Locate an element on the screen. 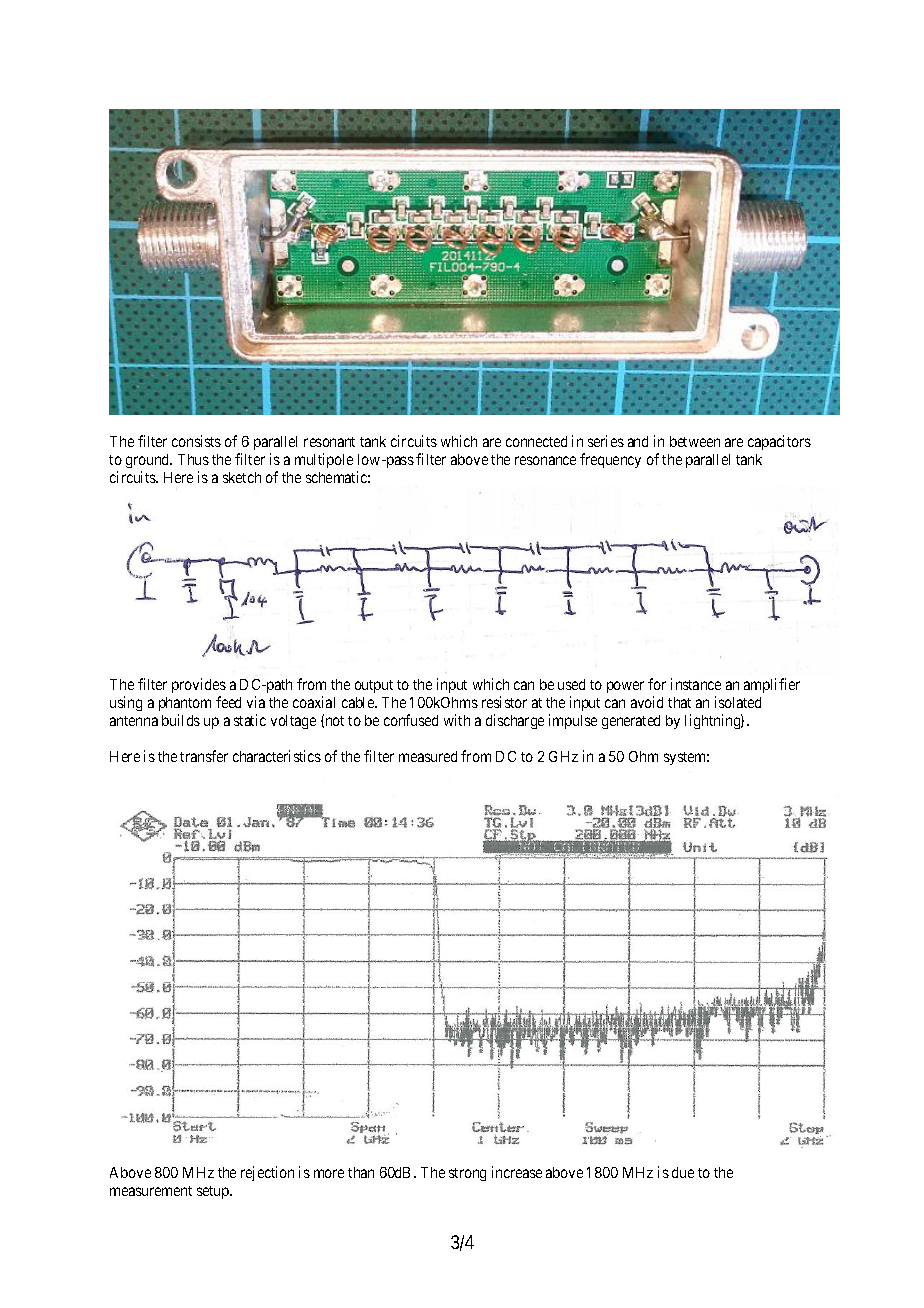 The image size is (924, 1308). between is located at coordinates (695, 441).
